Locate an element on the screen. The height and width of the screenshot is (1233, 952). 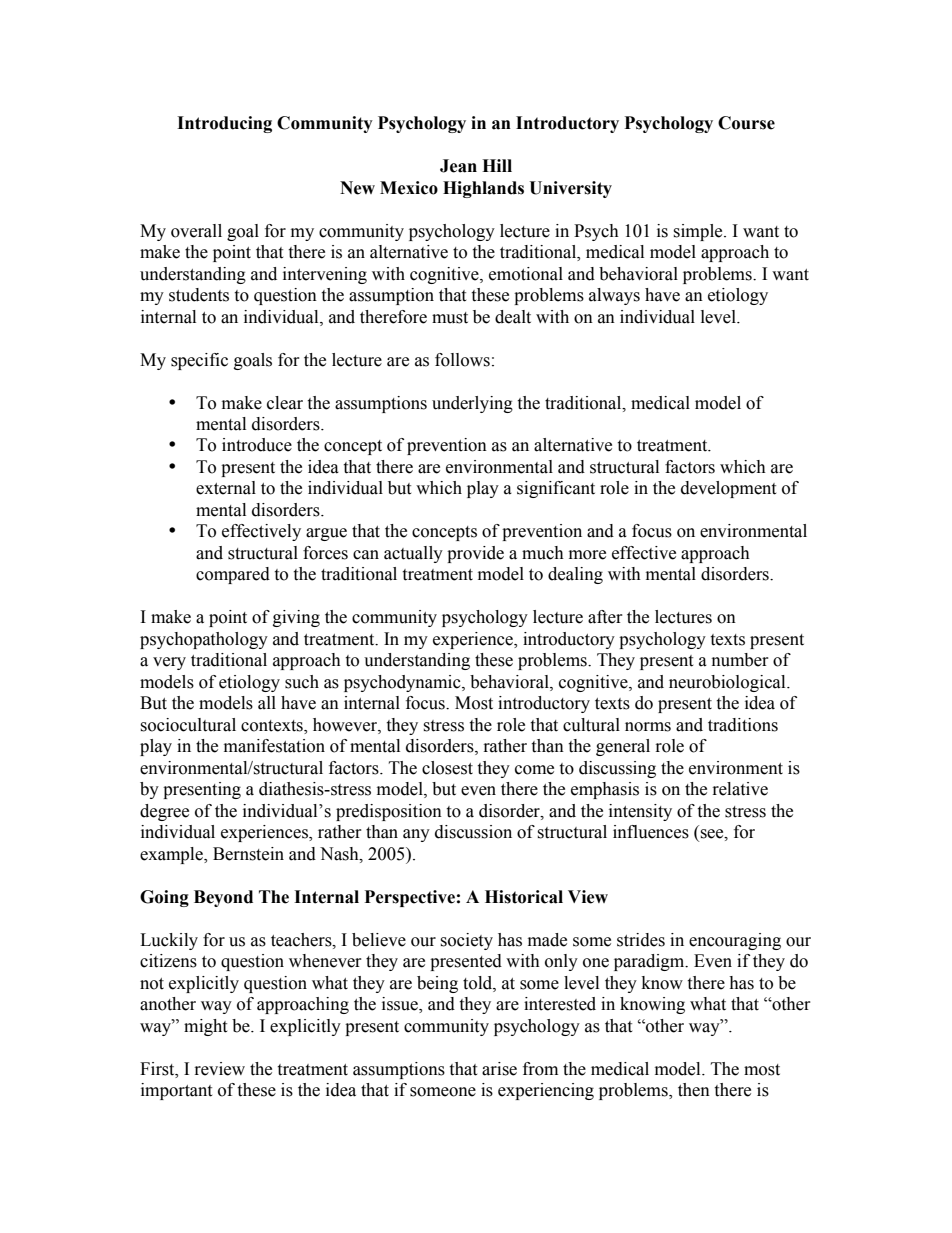
Course is located at coordinates (746, 123).
